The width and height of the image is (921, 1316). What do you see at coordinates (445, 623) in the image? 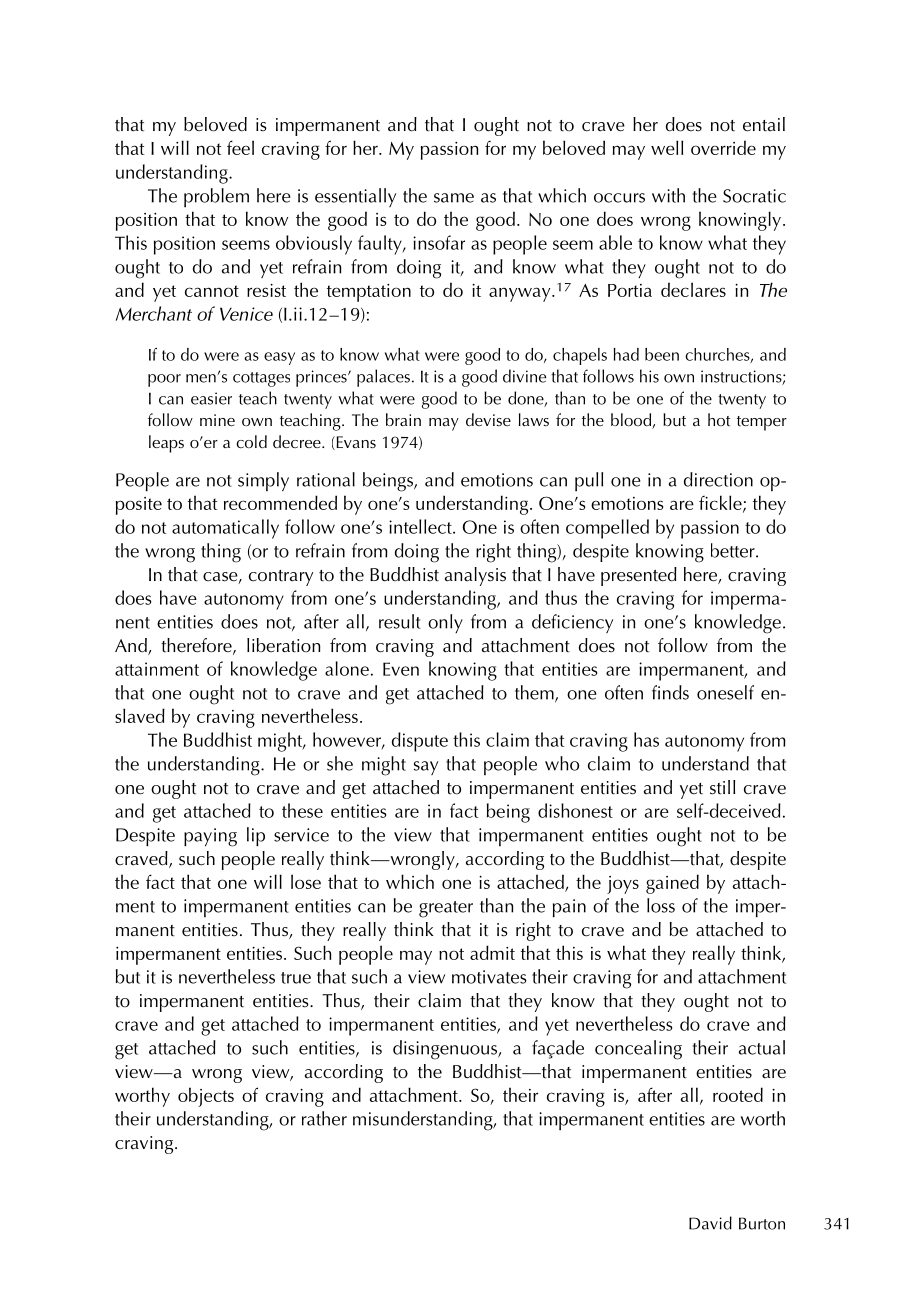
I see `only` at bounding box center [445, 623].
